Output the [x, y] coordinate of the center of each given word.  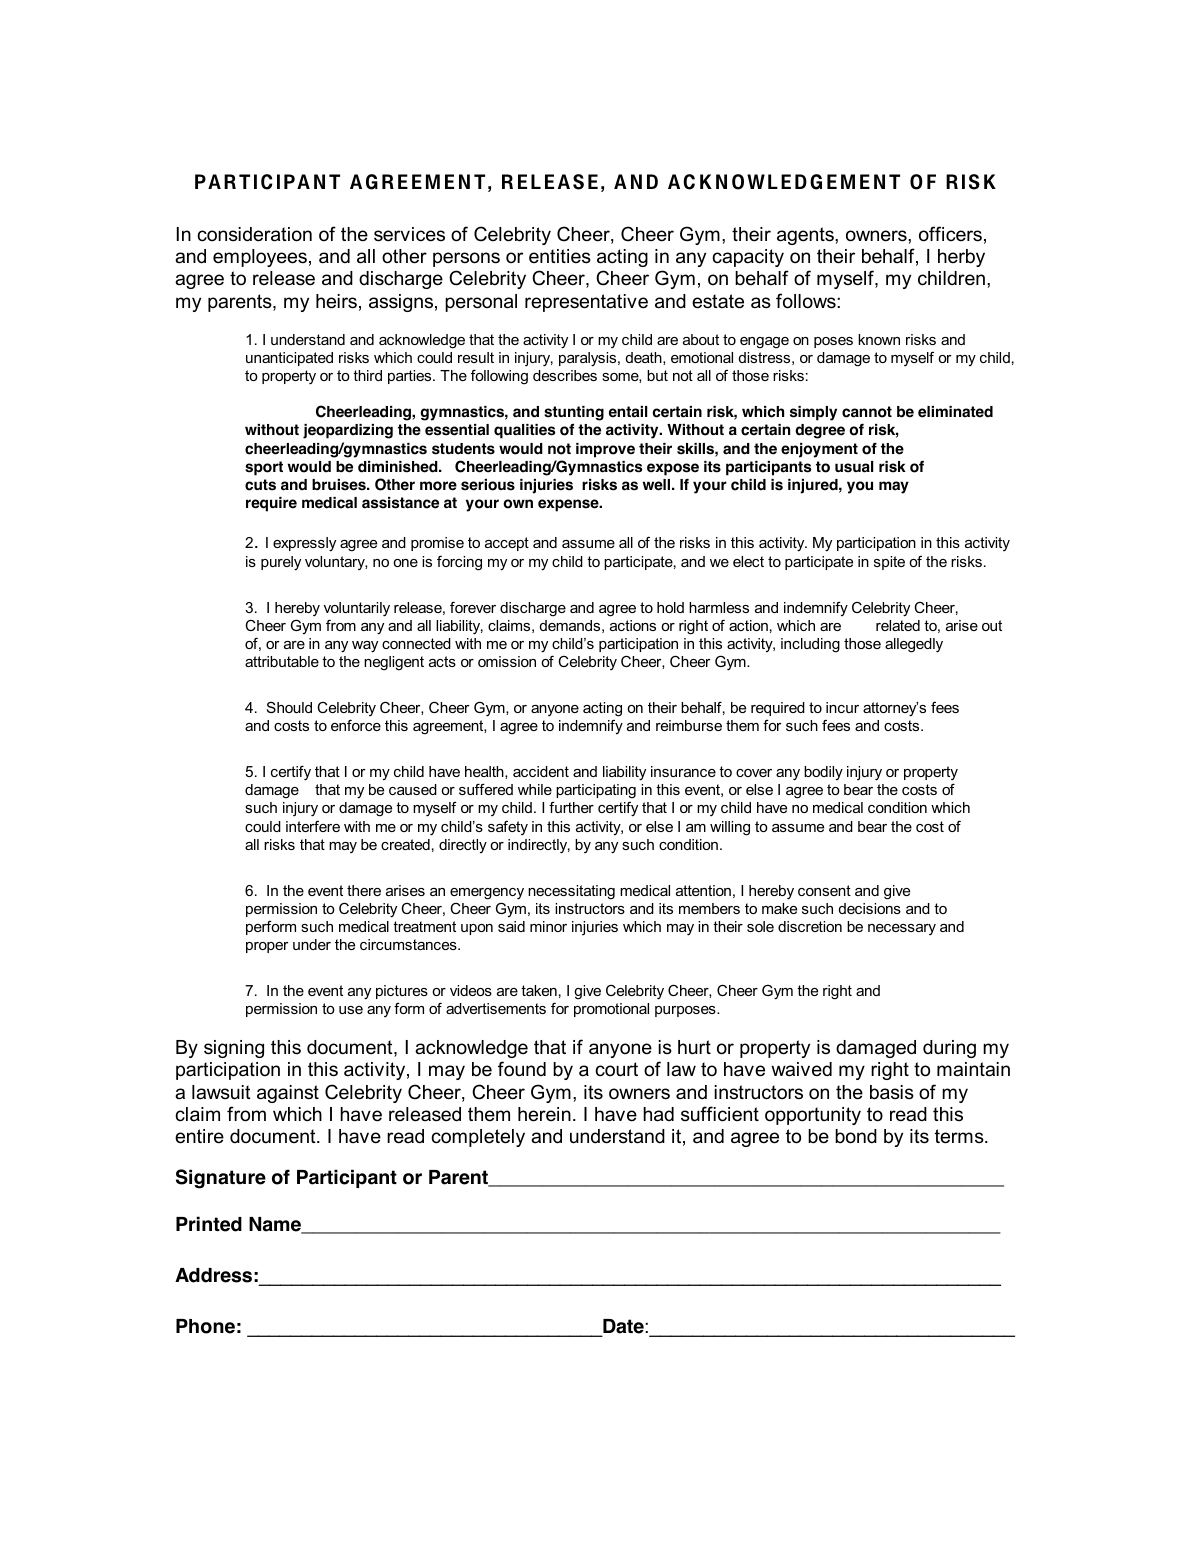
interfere [313, 826]
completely [478, 1138]
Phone [205, 1326]
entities [560, 256]
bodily [823, 773]
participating [596, 791]
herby [961, 258]
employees [260, 258]
